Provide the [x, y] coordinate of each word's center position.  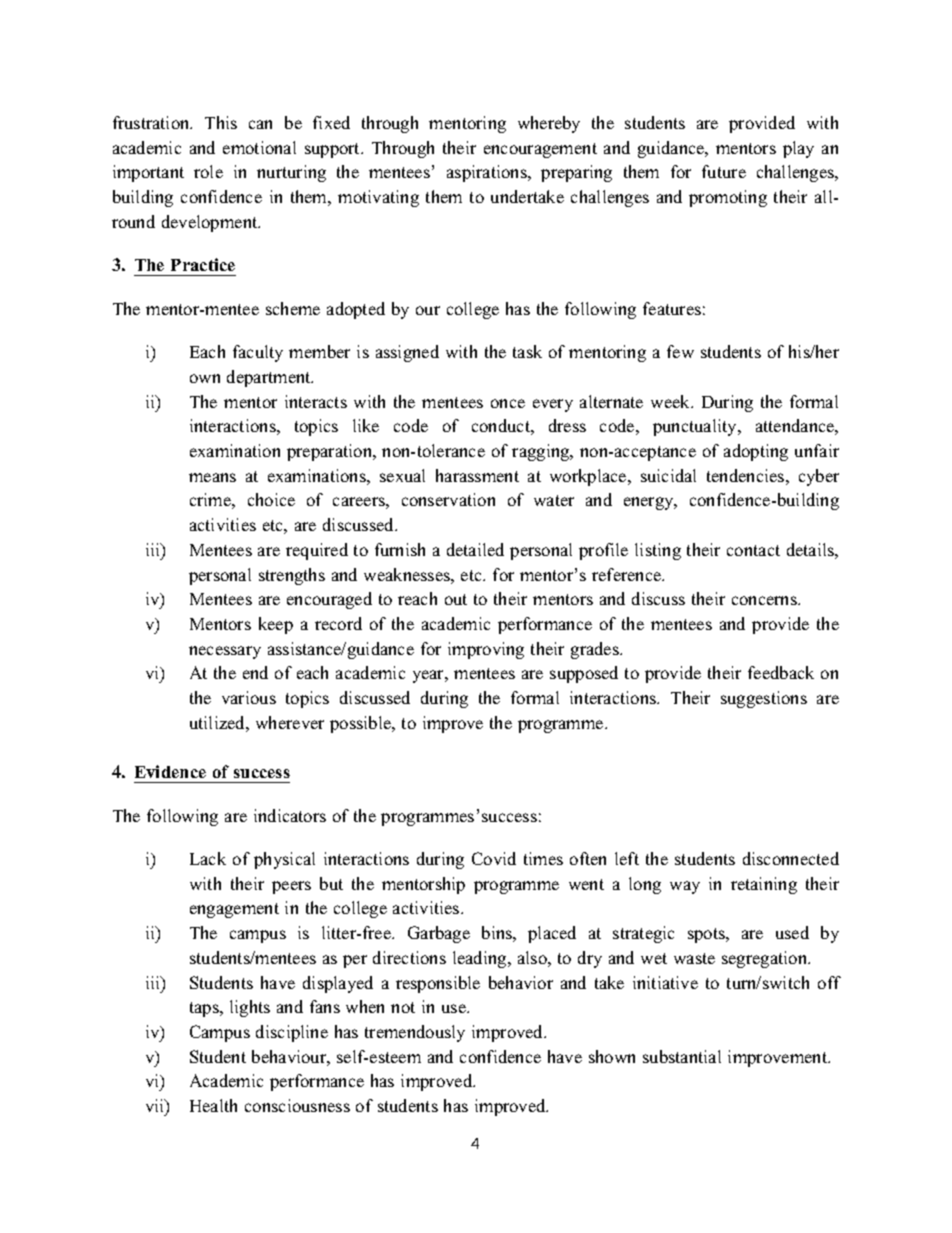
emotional [259, 147]
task [527, 351]
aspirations [488, 173]
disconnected [791, 858]
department [270, 378]
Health [213, 1105]
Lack [208, 858]
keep [276, 625]
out [456, 599]
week [672, 401]
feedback [781, 672]
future [724, 171]
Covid [494, 858]
